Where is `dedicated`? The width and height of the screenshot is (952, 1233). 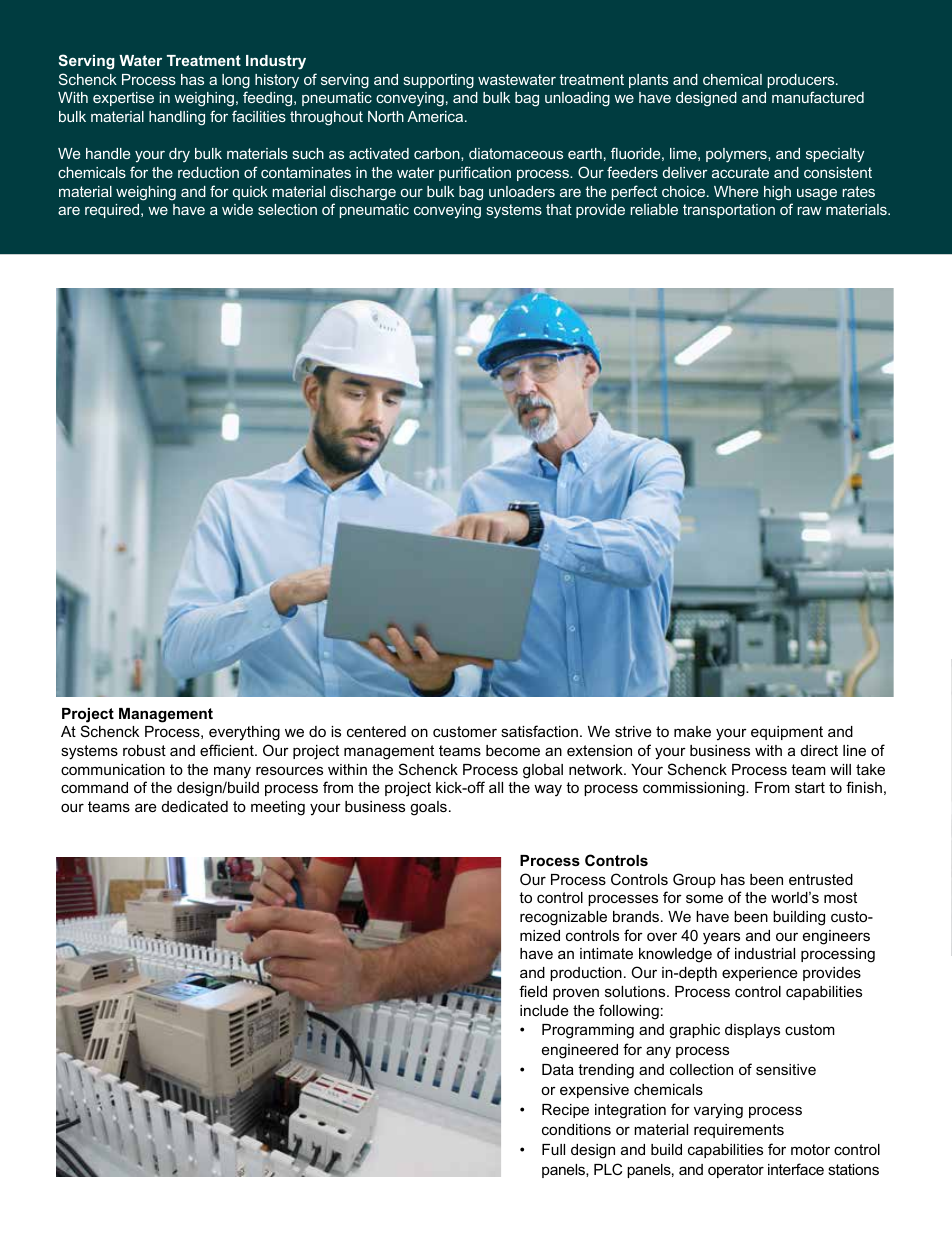 dedicated is located at coordinates (195, 806).
